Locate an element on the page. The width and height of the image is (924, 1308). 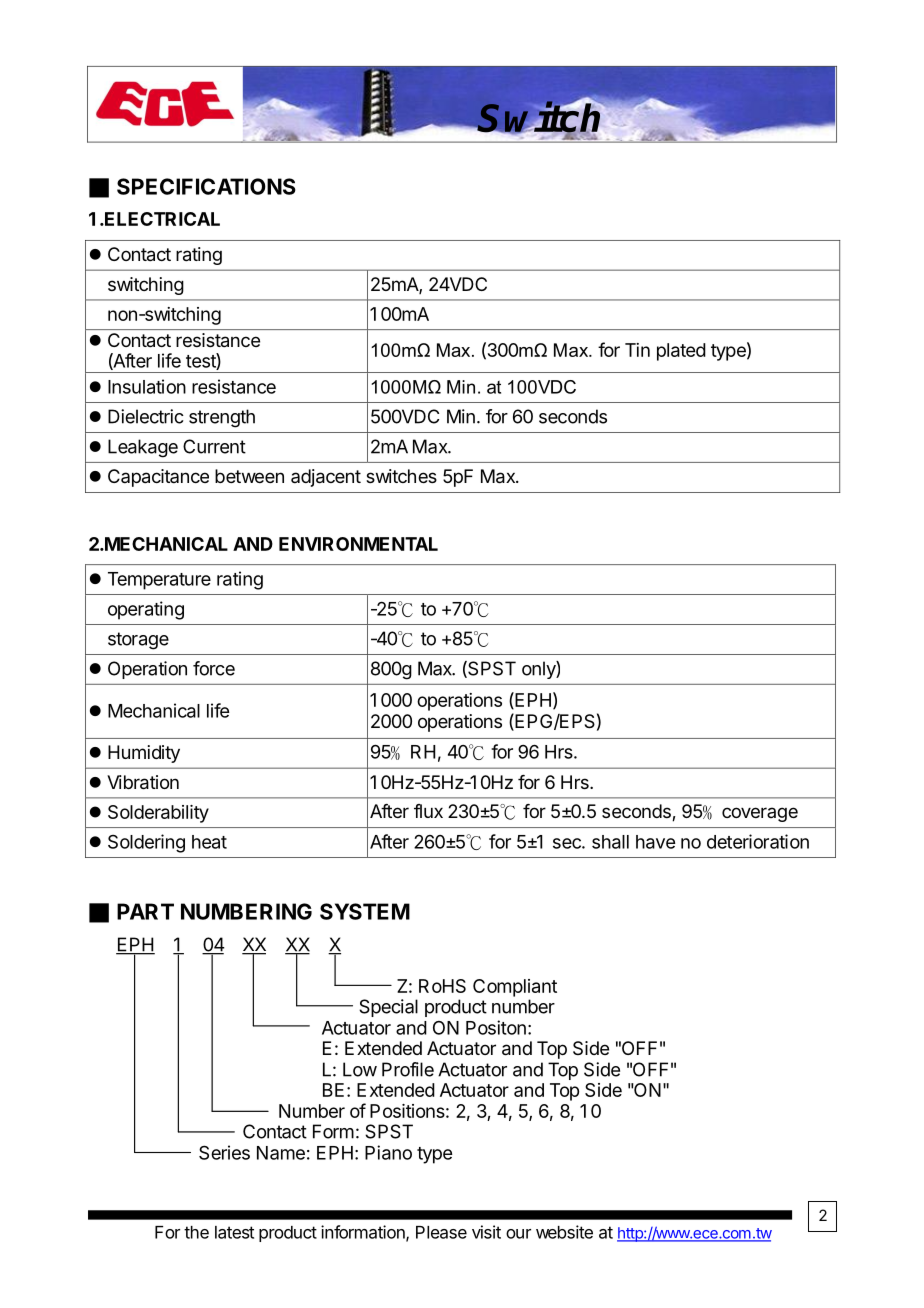
have is located at coordinates (655, 842).
